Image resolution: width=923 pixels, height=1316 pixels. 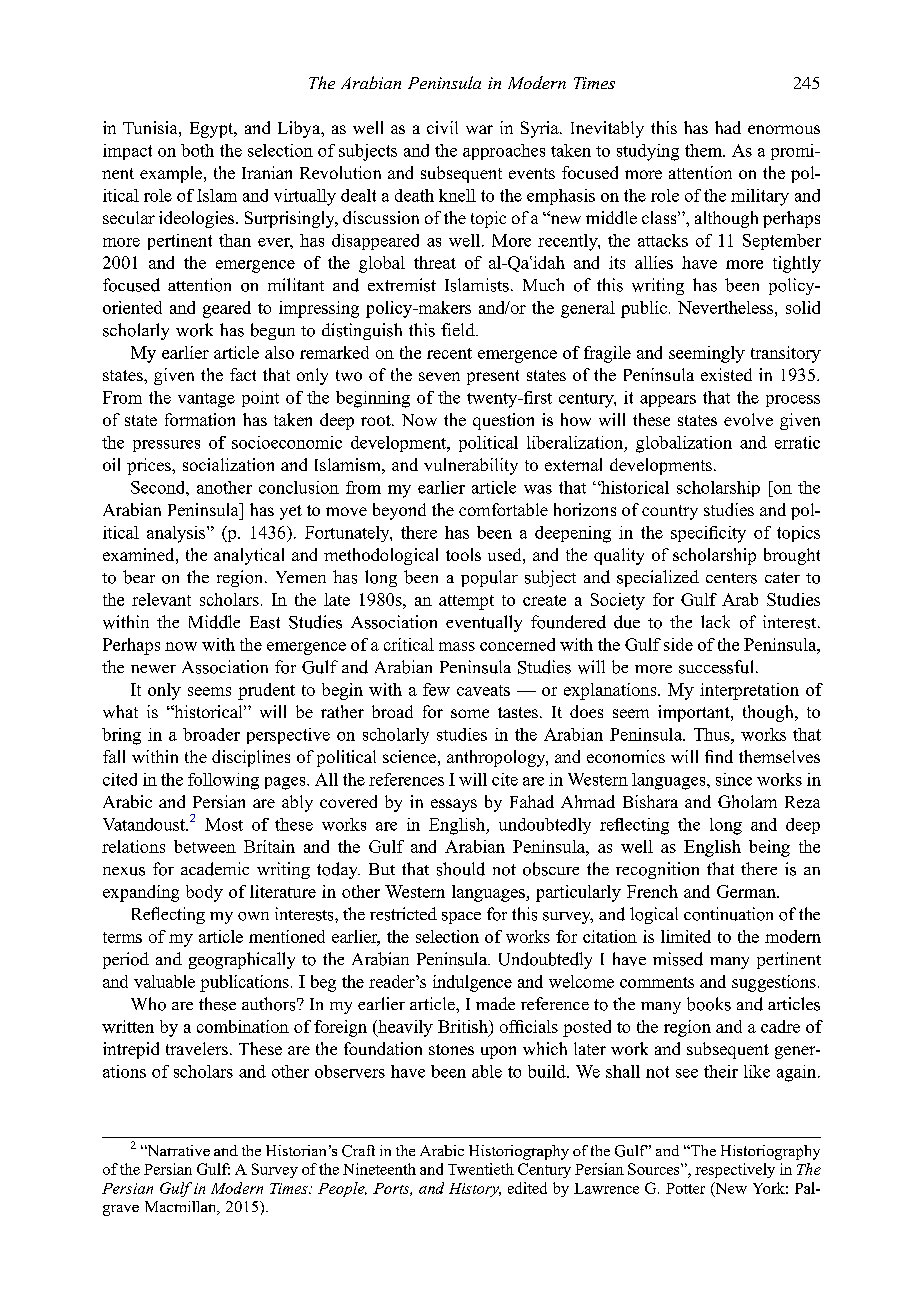 I want to click on civil, so click(x=442, y=127).
